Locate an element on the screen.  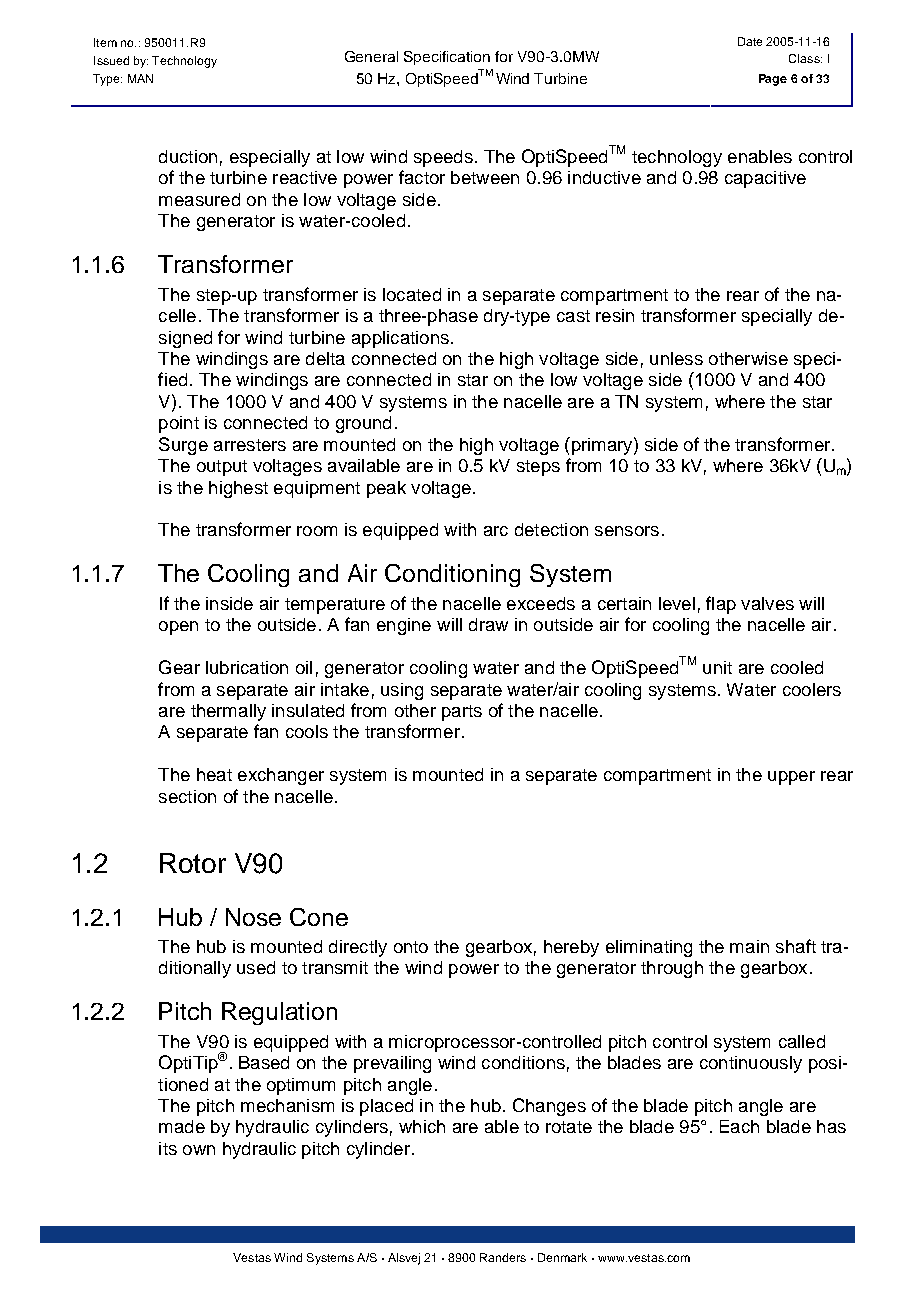
Nose is located at coordinates (253, 917).
